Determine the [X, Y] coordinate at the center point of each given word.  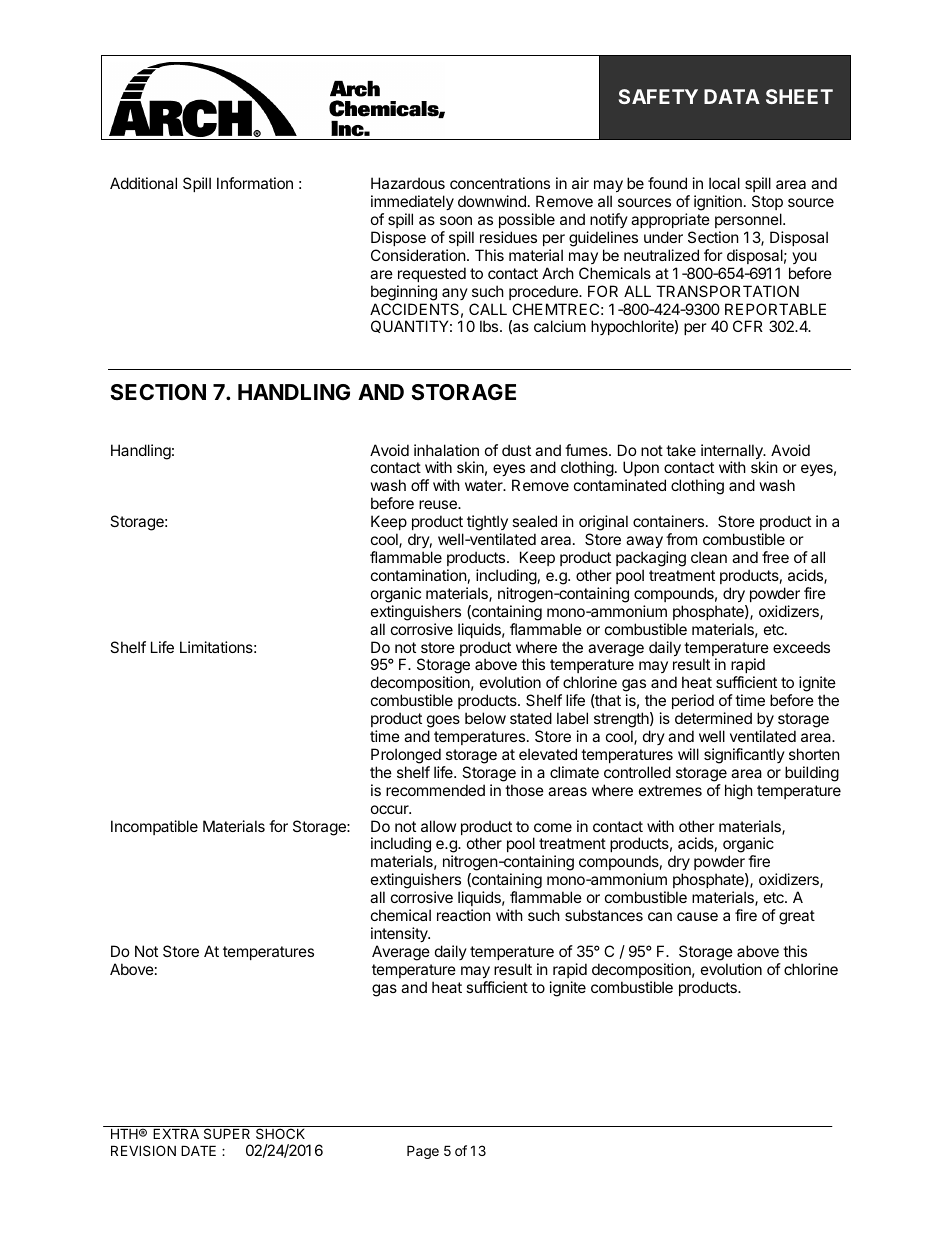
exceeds [801, 647]
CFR [748, 326]
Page [423, 1152]
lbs [490, 326]
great [797, 917]
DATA [732, 96]
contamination [419, 575]
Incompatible [154, 827]
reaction [464, 915]
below [485, 718]
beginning [404, 293]
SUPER [227, 1133]
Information [255, 183]
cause [697, 916]
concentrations [500, 183]
